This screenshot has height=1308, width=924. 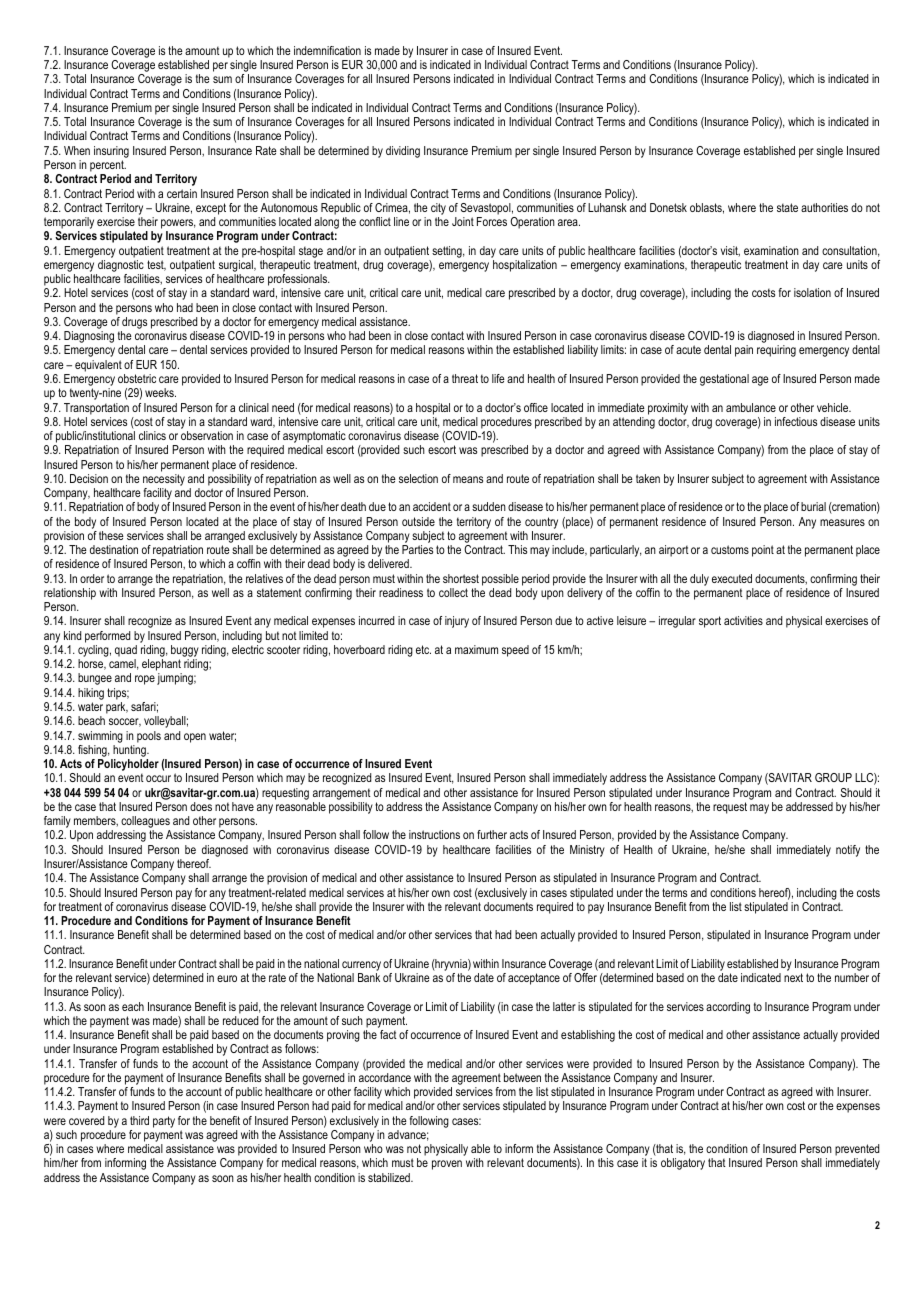 I want to click on Joint, so click(x=463, y=221).
